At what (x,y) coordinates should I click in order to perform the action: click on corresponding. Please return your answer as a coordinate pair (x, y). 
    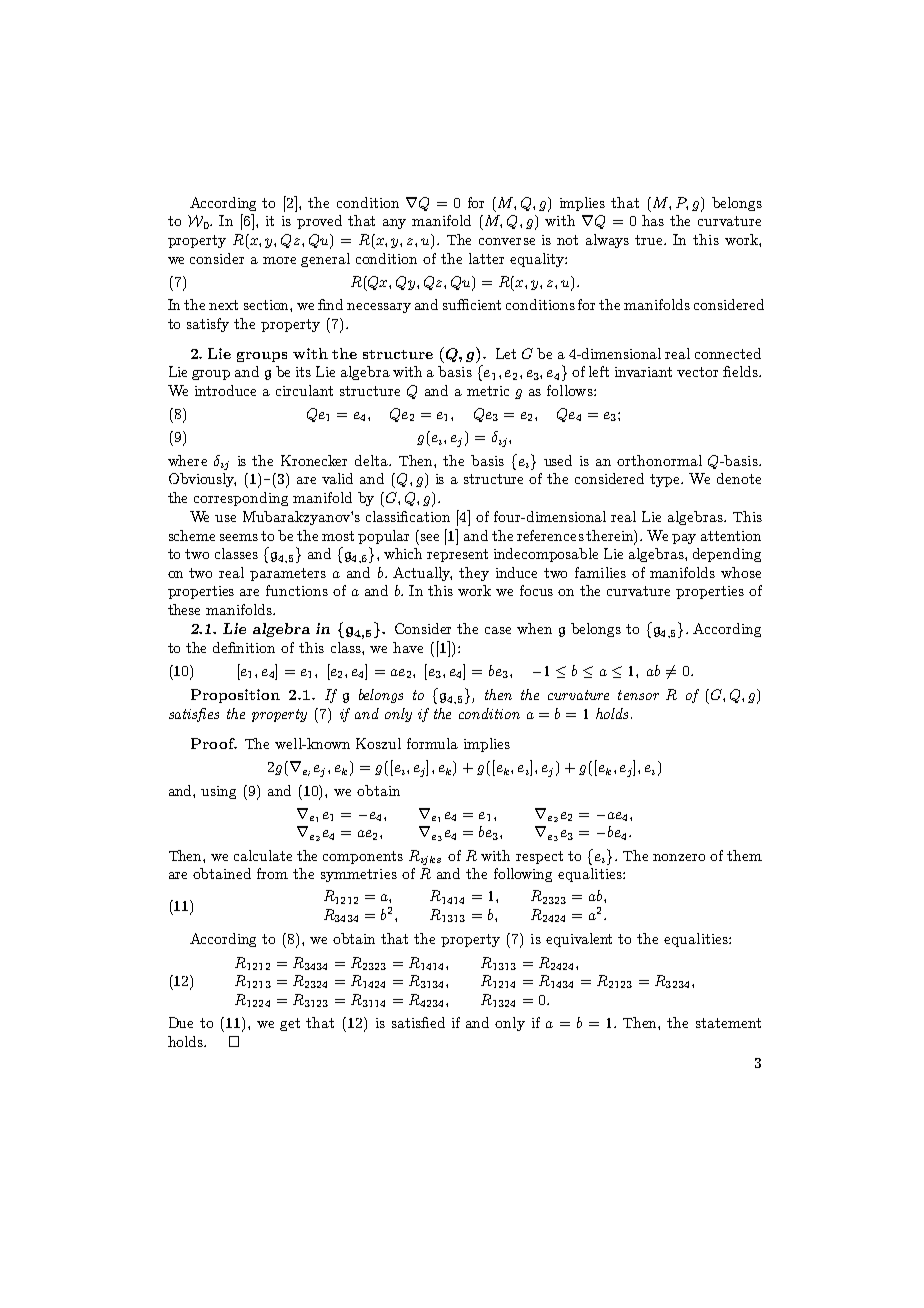
    Looking at the image, I should click on (241, 499).
